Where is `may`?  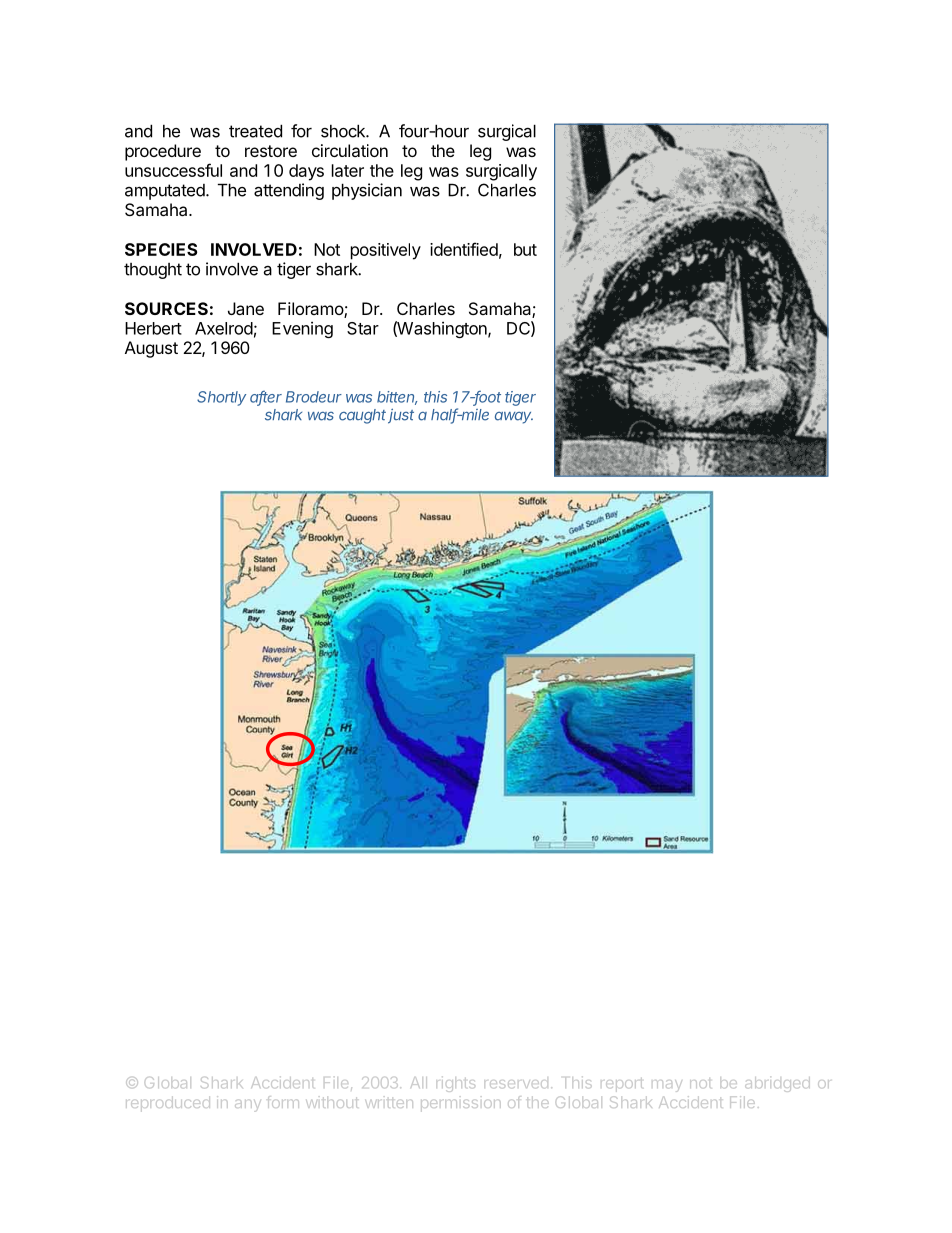
may is located at coordinates (667, 1086).
